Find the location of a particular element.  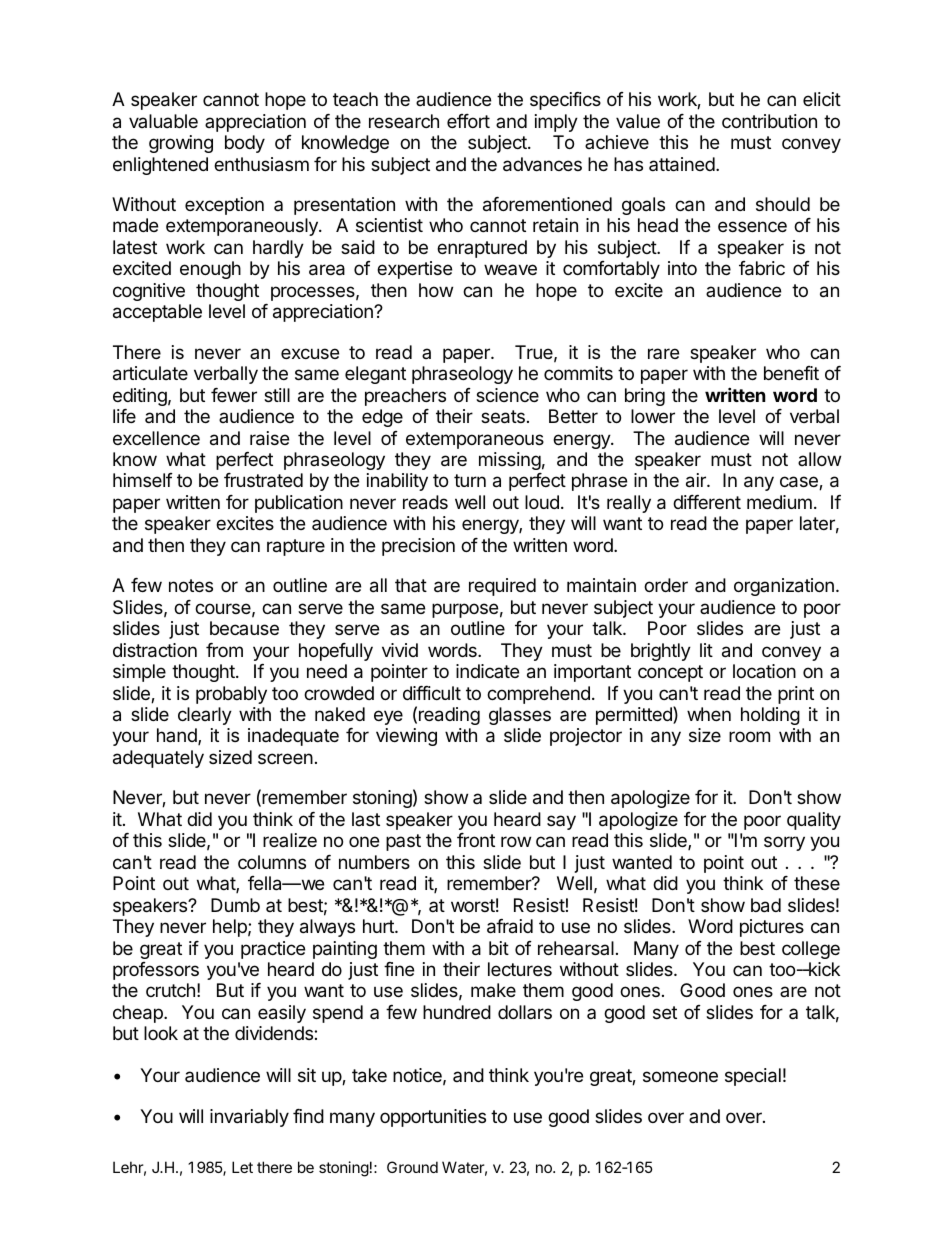

growing is located at coordinates (181, 144).
